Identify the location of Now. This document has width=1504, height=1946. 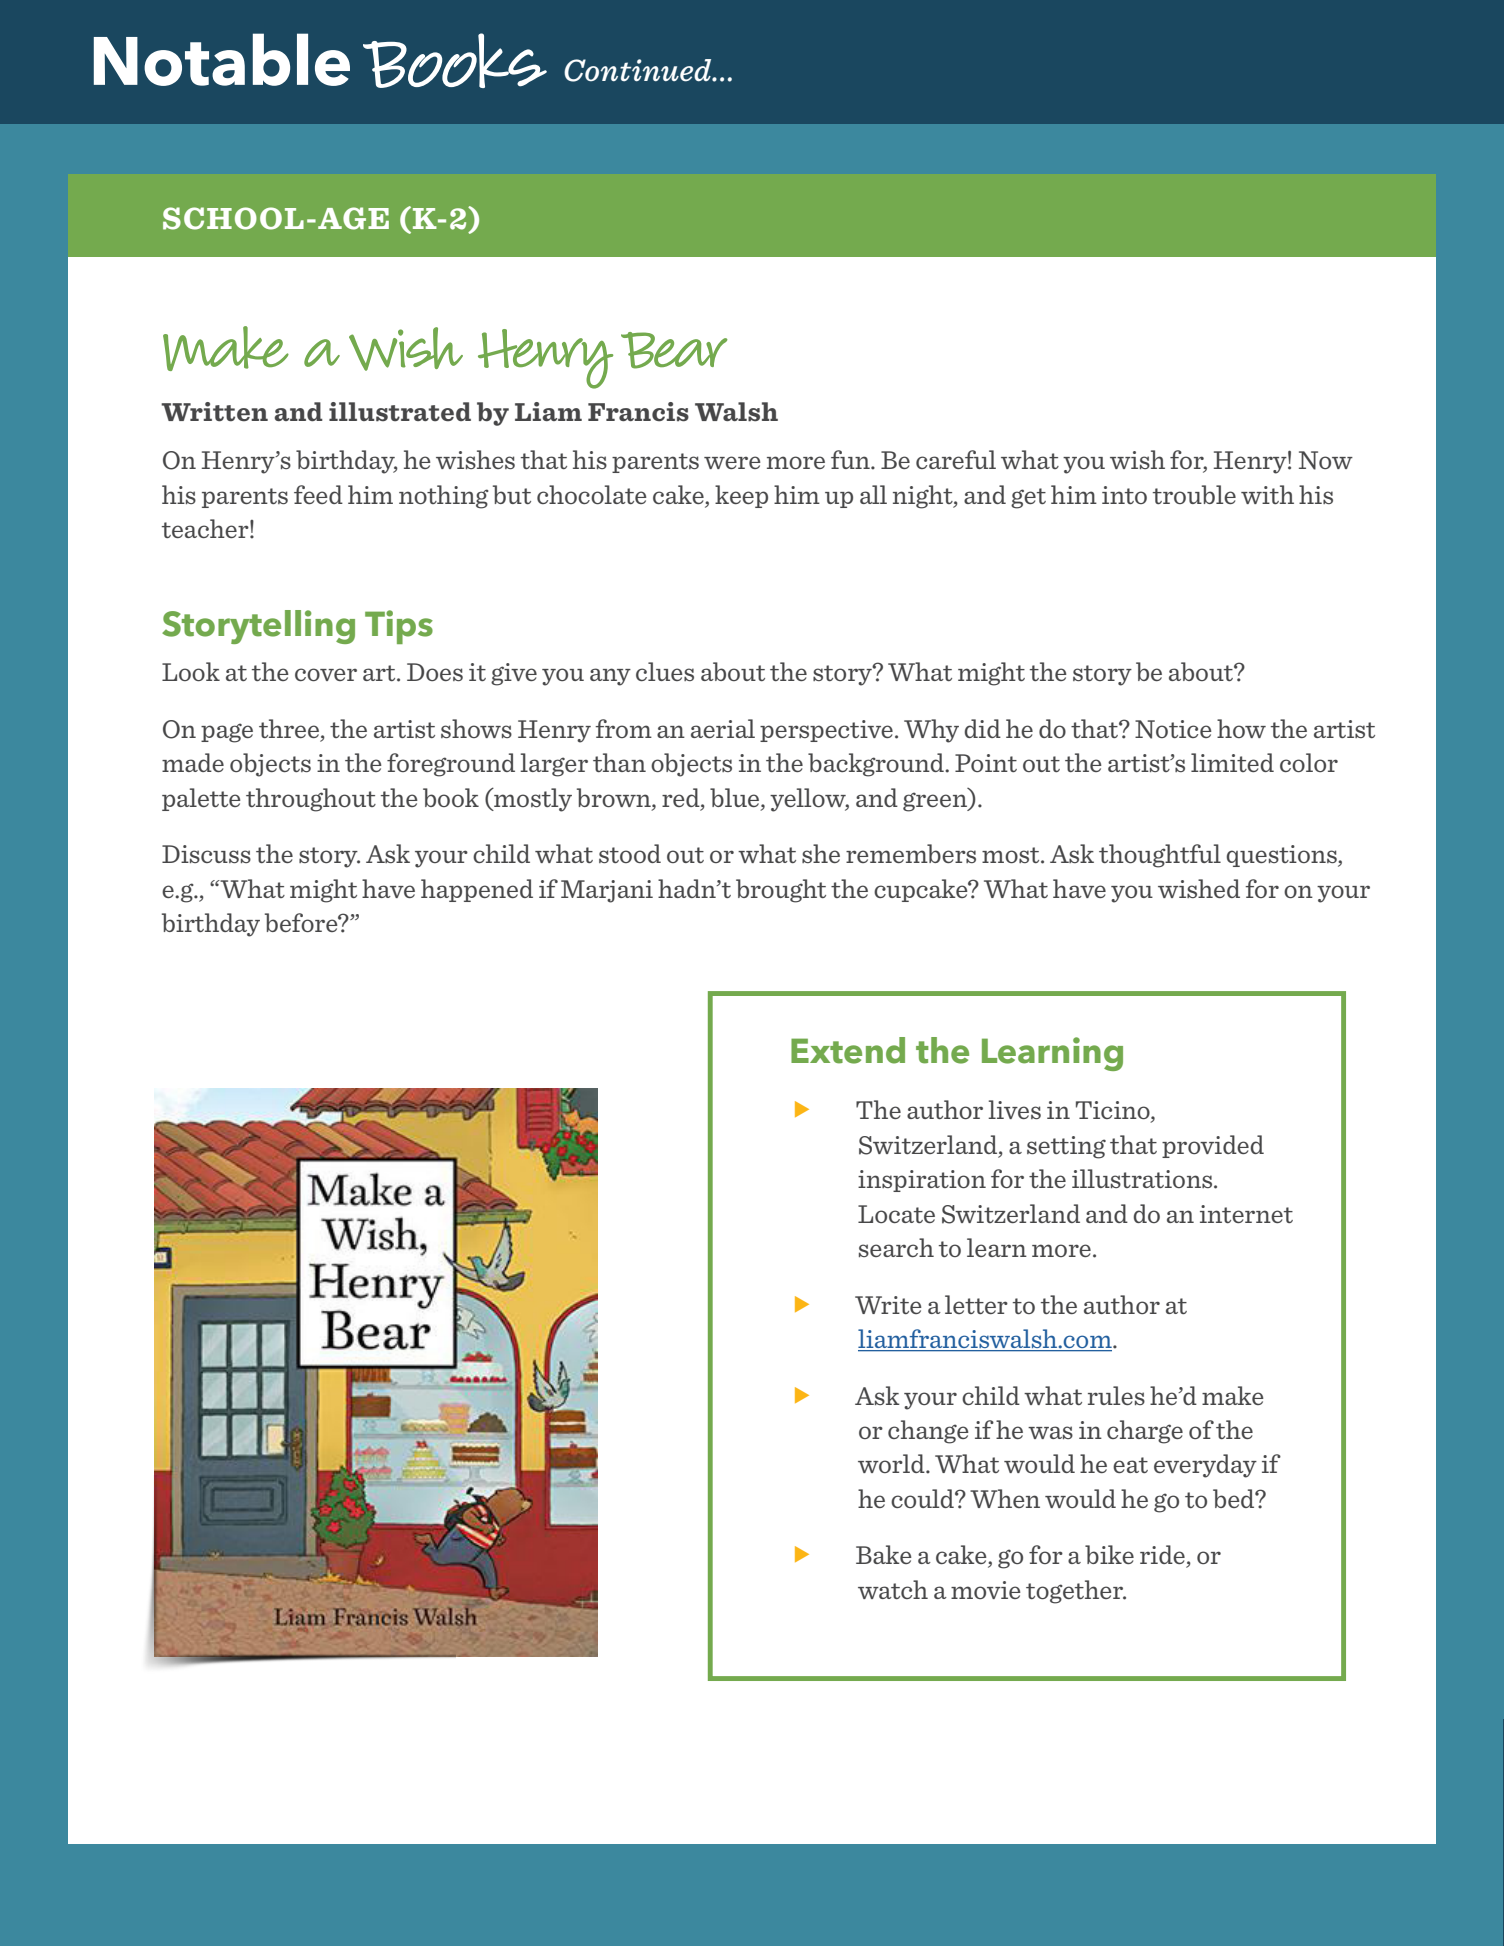
(1326, 460).
